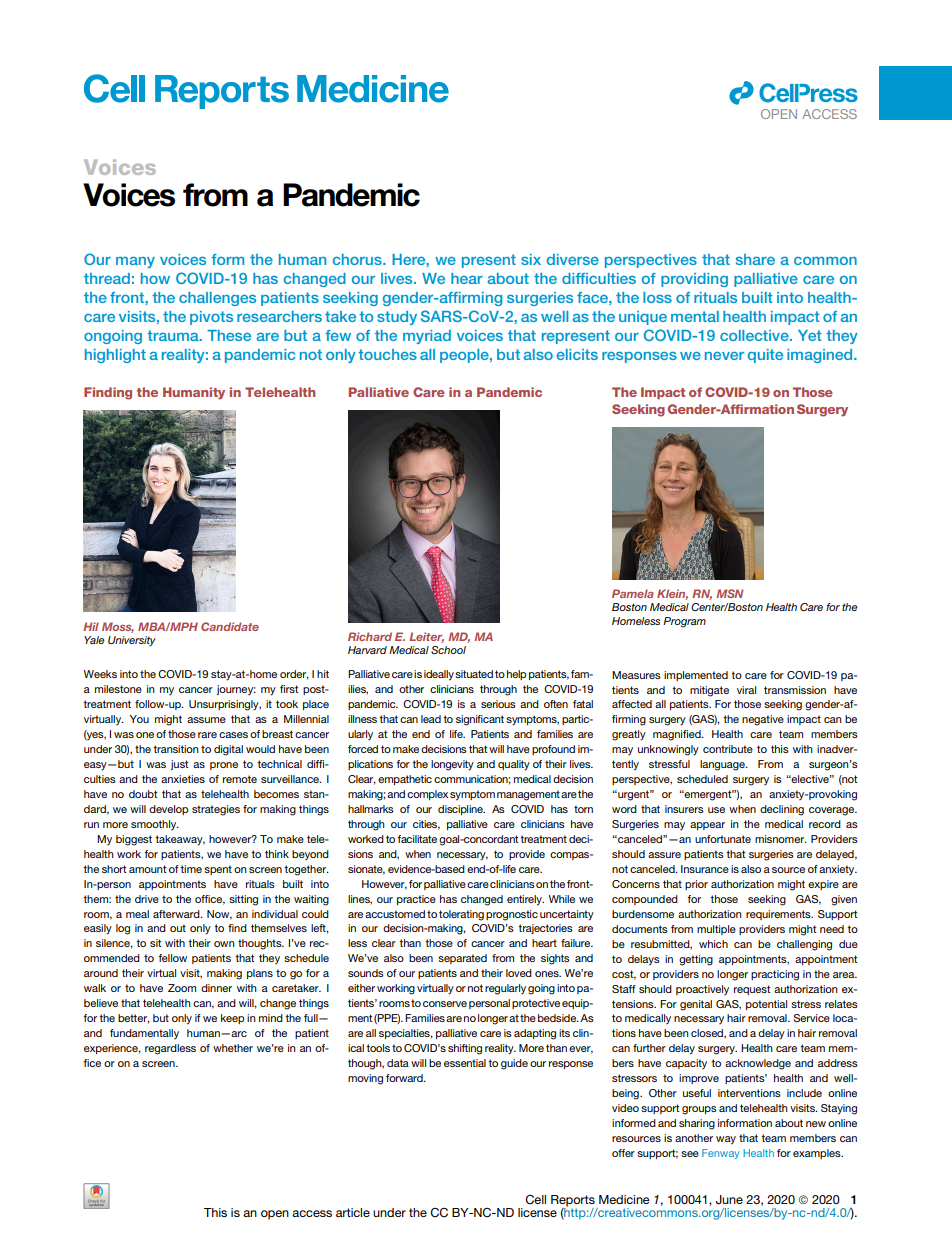 This screenshot has width=952, height=1237. I want to click on article, so click(353, 1212).
